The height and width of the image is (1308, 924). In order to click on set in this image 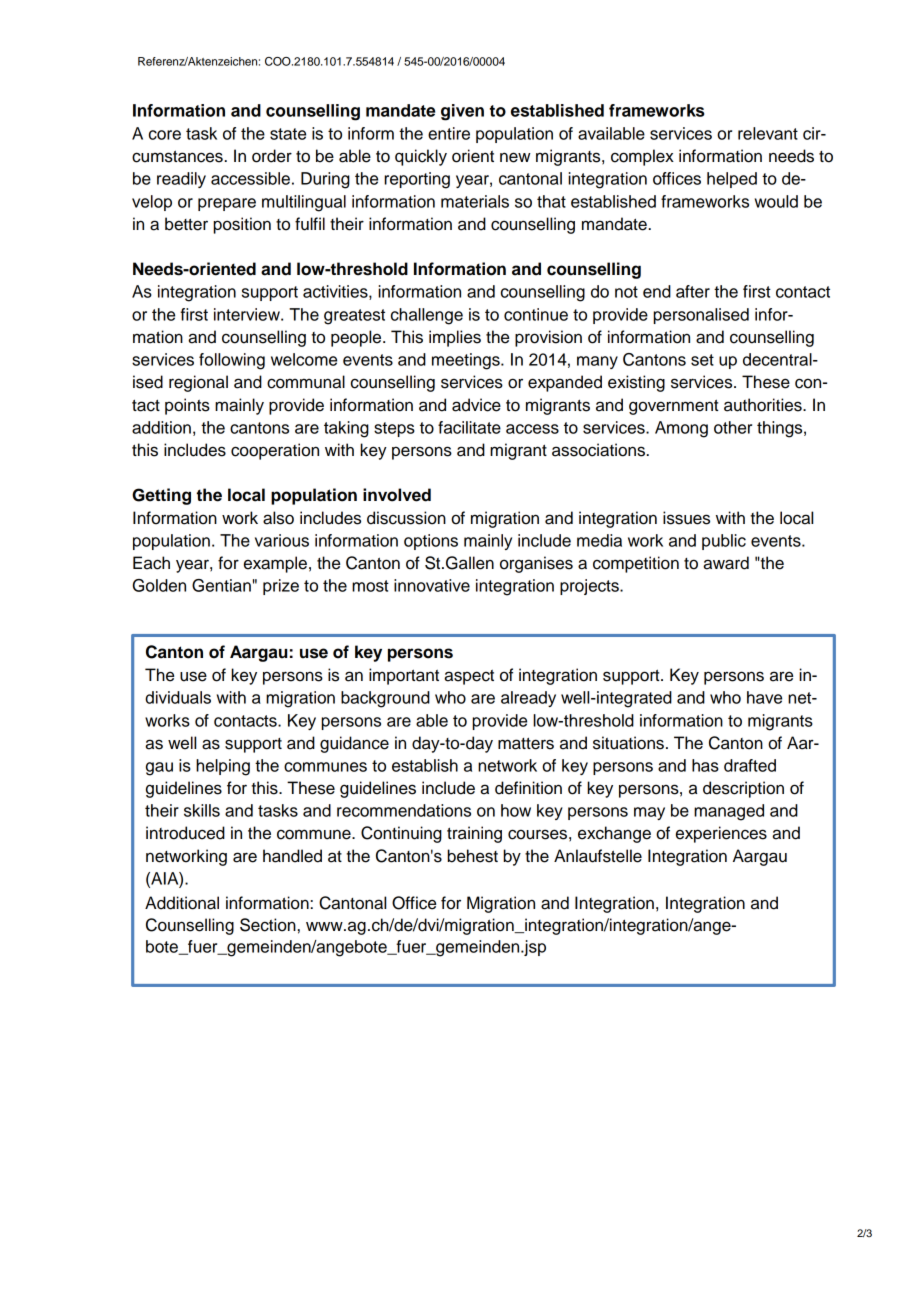, I will do `click(702, 360)`.
